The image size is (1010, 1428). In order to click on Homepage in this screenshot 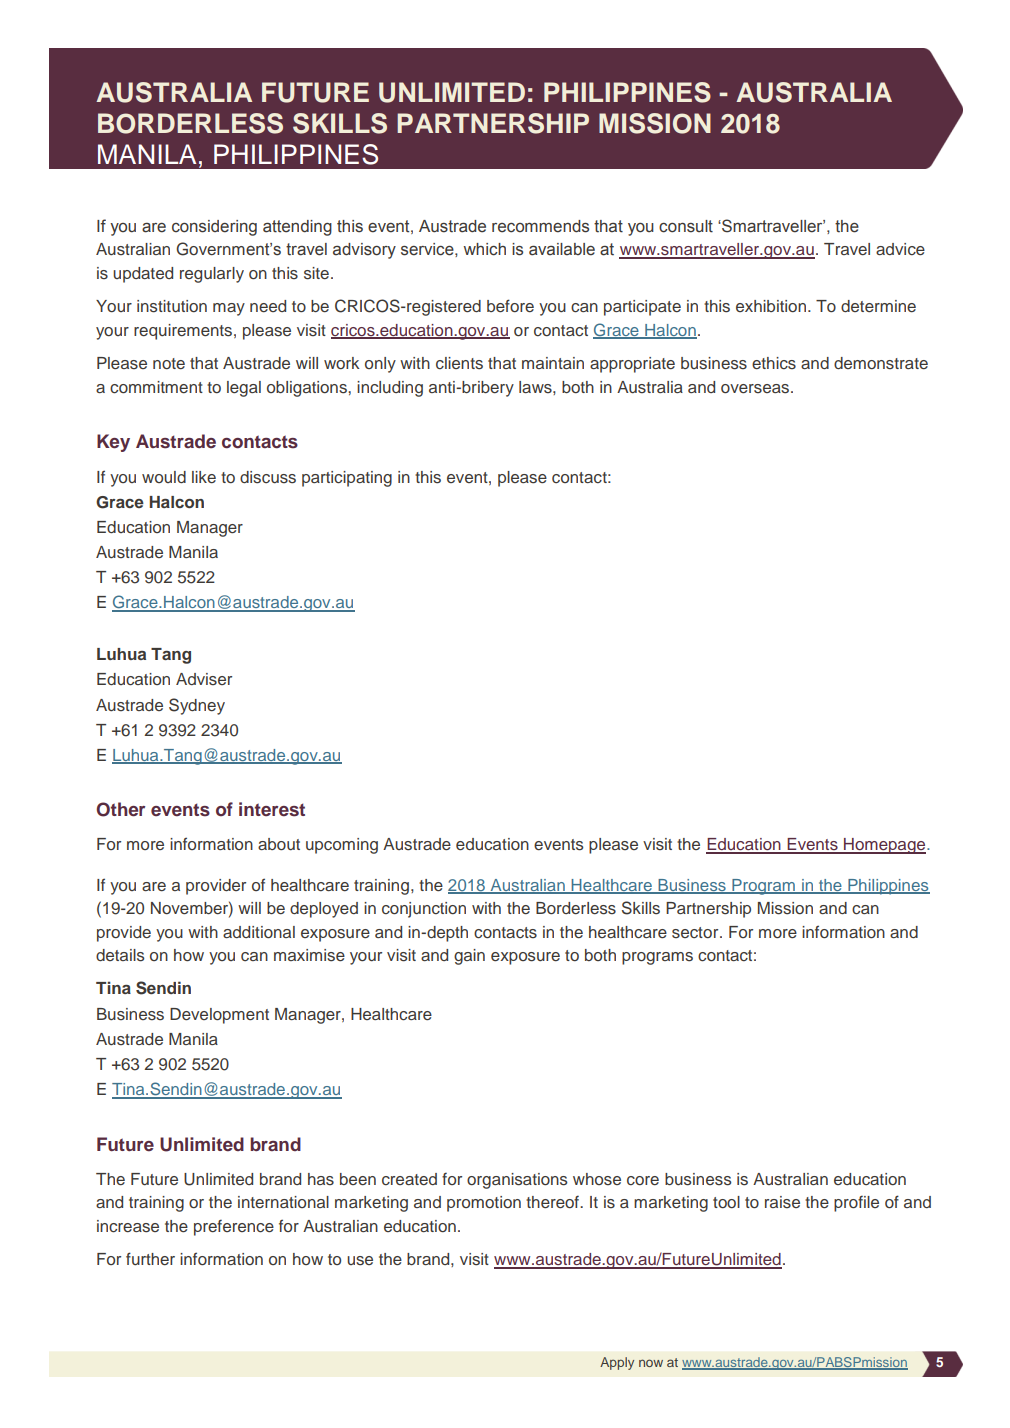, I will do `click(885, 846)`.
